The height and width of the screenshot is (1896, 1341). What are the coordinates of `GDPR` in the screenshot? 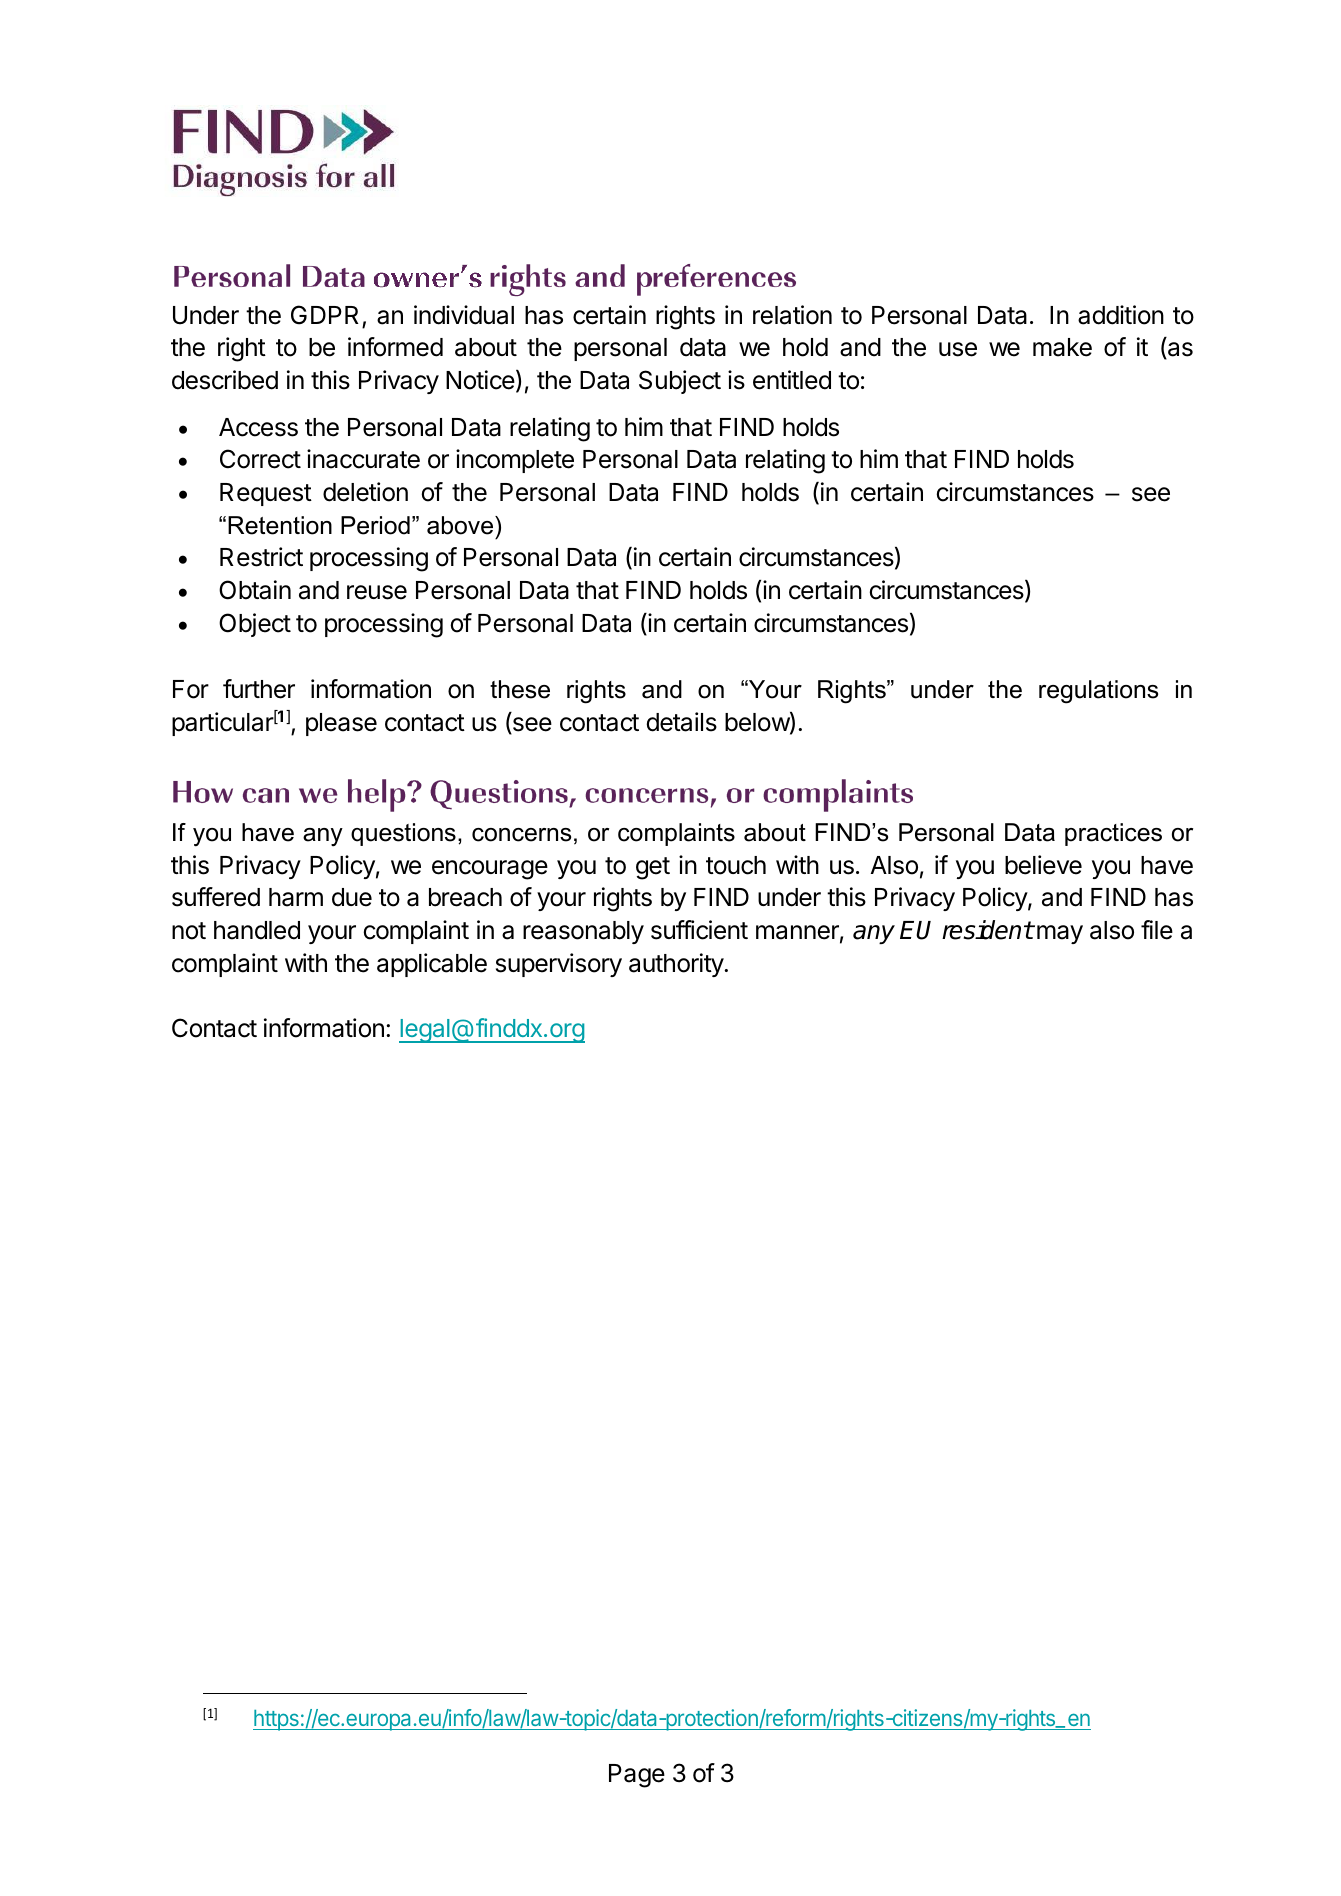 It's located at (325, 315).
